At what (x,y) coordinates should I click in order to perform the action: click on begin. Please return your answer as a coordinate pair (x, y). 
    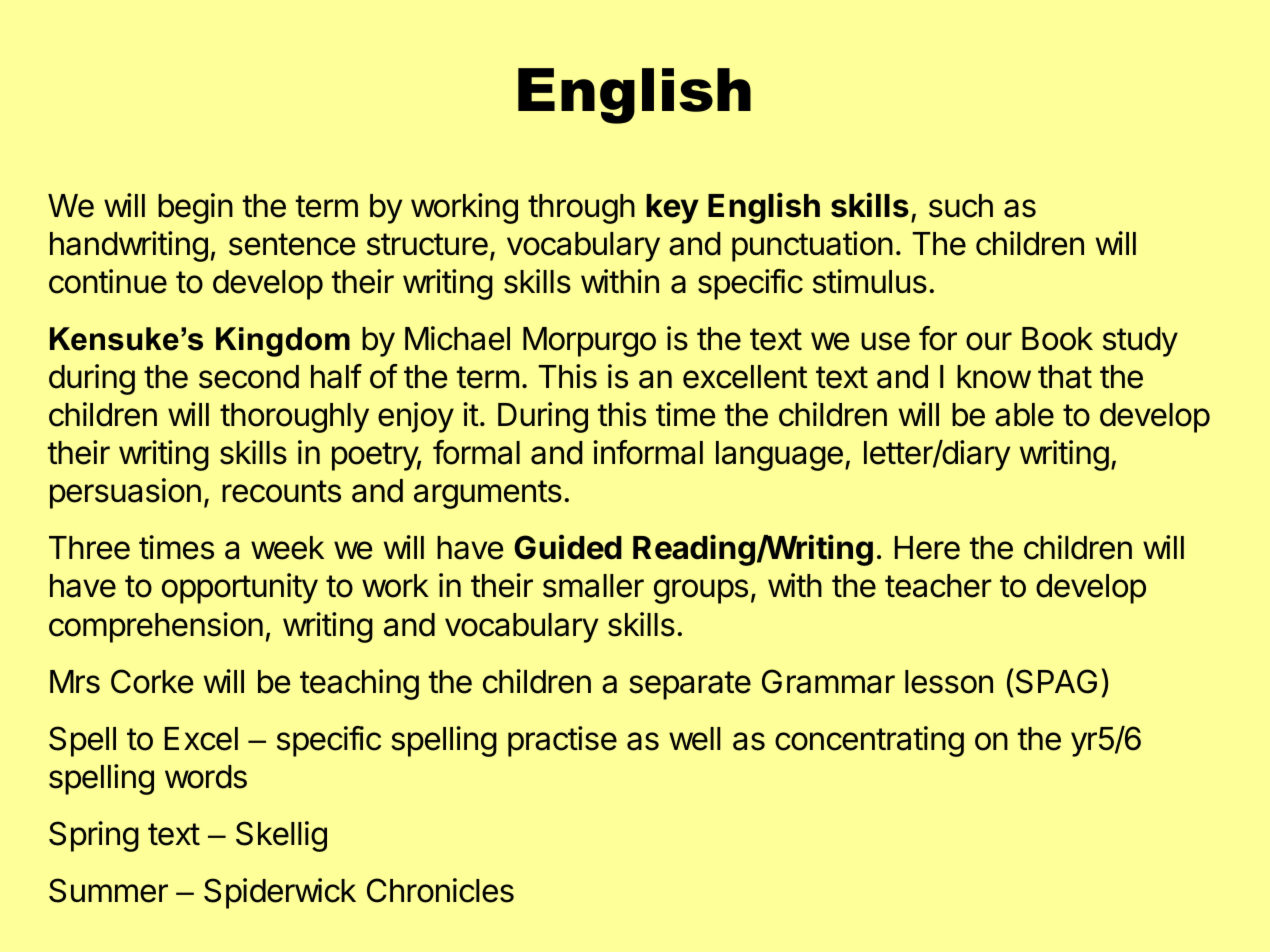
    Looking at the image, I should click on (195, 208).
